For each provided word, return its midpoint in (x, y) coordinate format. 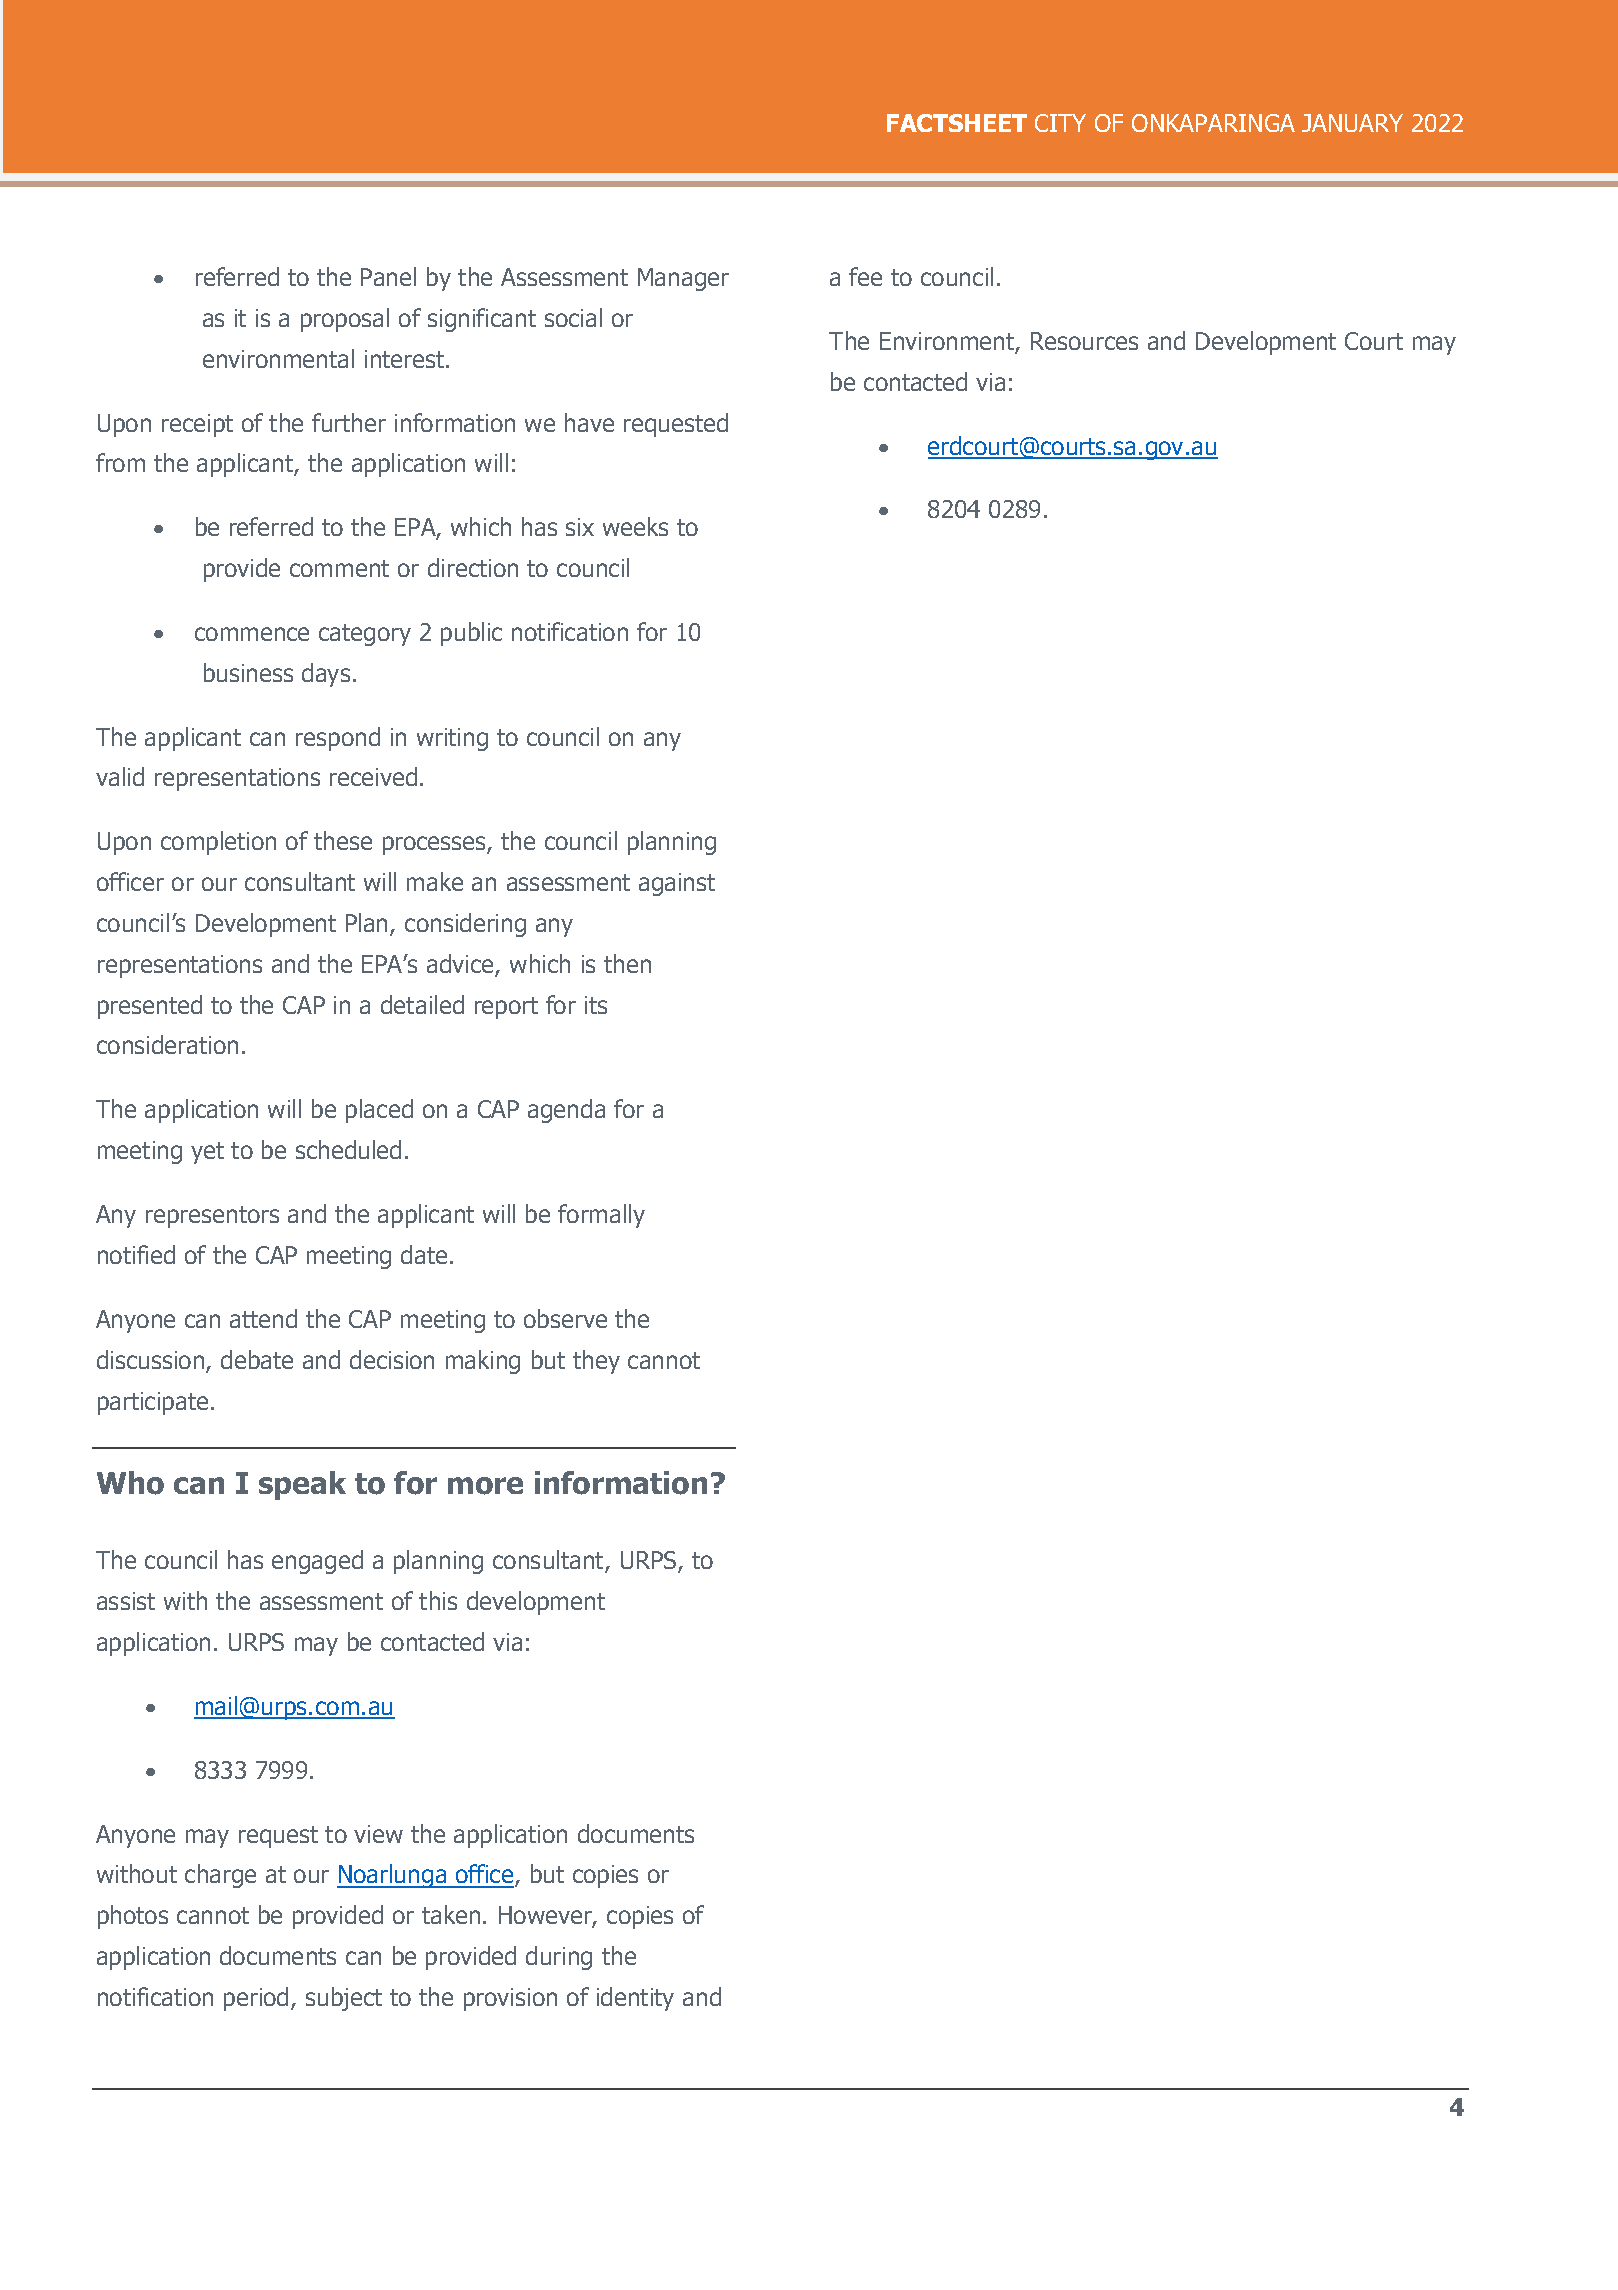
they (596, 1362)
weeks (635, 526)
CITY (1060, 123)
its (596, 1005)
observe (565, 1318)
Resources (1084, 341)
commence (252, 634)
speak (302, 1485)
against (677, 884)
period (256, 1999)
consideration (167, 1044)
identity (635, 1999)
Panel (388, 276)
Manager (683, 279)
